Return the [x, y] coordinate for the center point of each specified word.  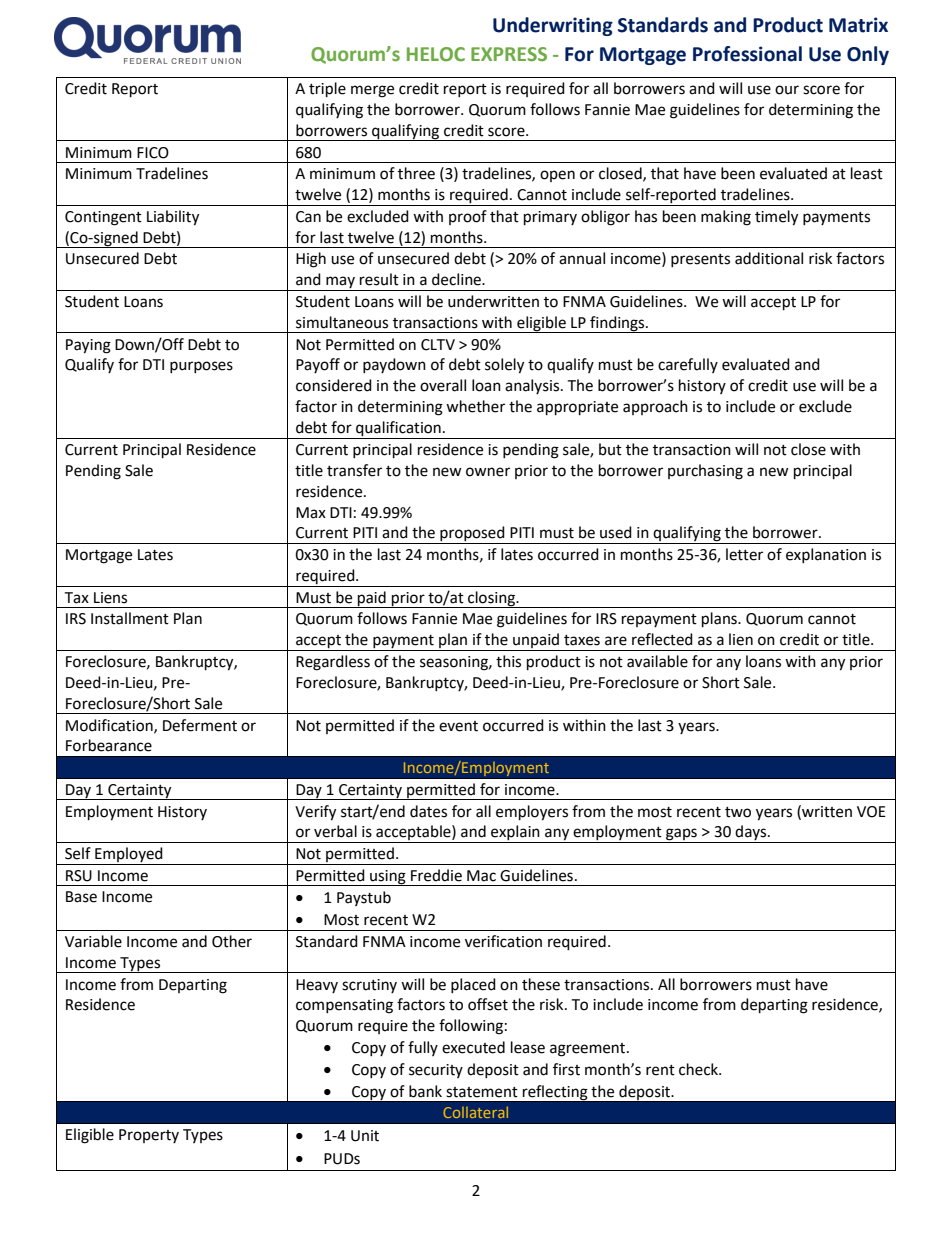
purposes [201, 367]
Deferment [200, 725]
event [458, 726]
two [738, 812]
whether [475, 406]
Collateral [475, 1112]
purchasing [705, 472]
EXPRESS [509, 54]
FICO [153, 153]
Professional [747, 54]
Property [149, 1136]
